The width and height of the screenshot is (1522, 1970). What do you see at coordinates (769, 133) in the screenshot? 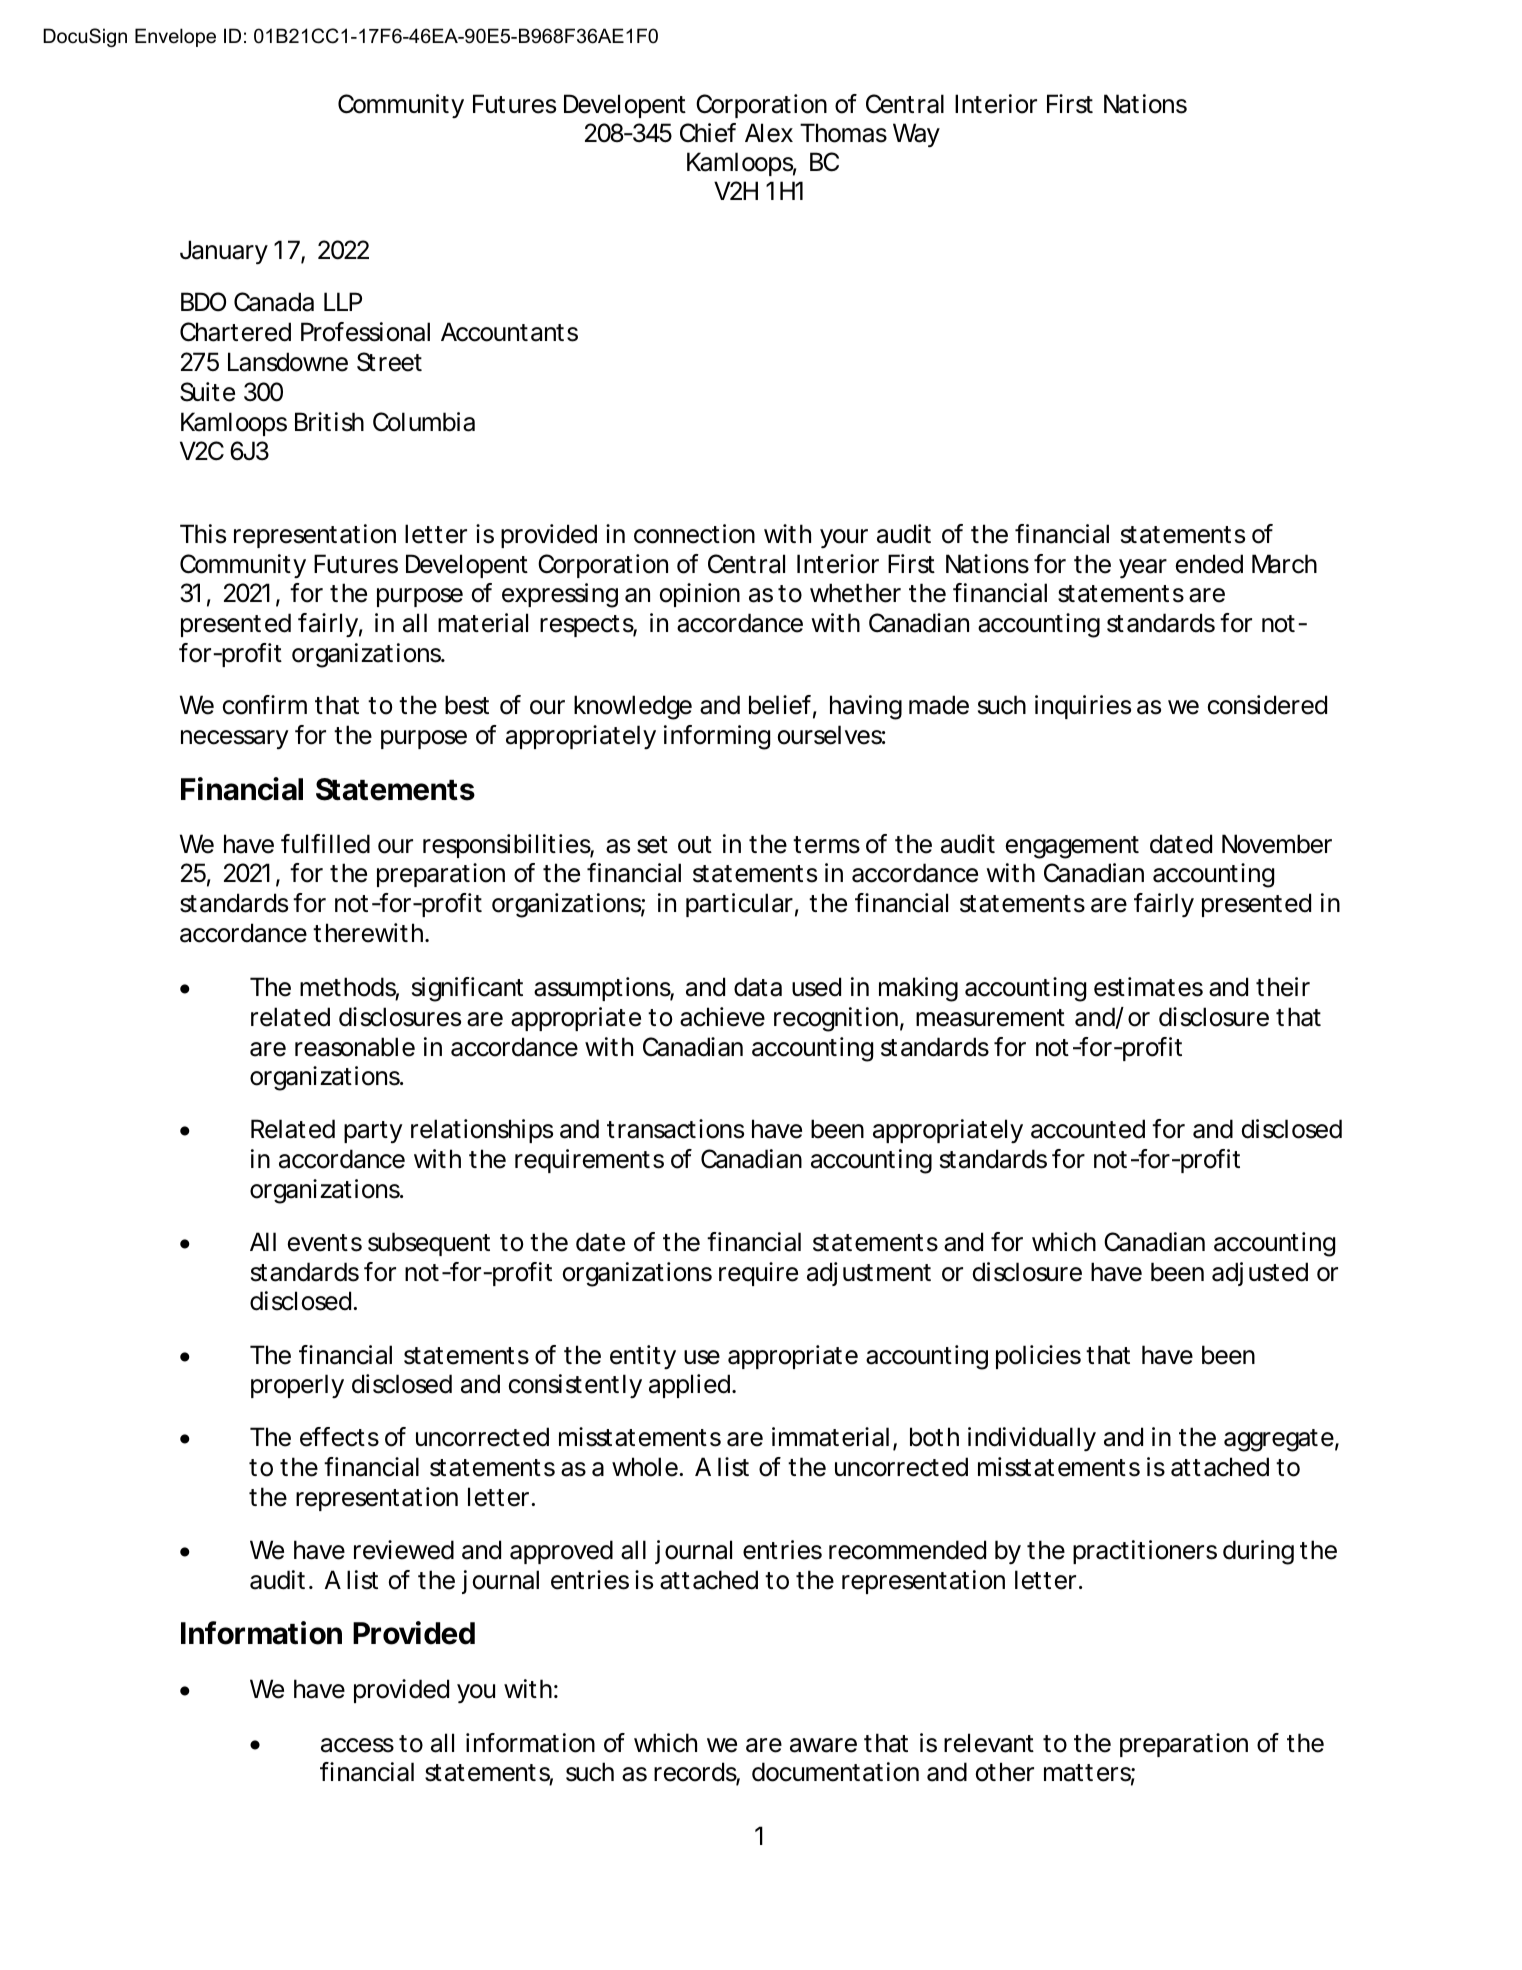
I see `Alex` at bounding box center [769, 133].
